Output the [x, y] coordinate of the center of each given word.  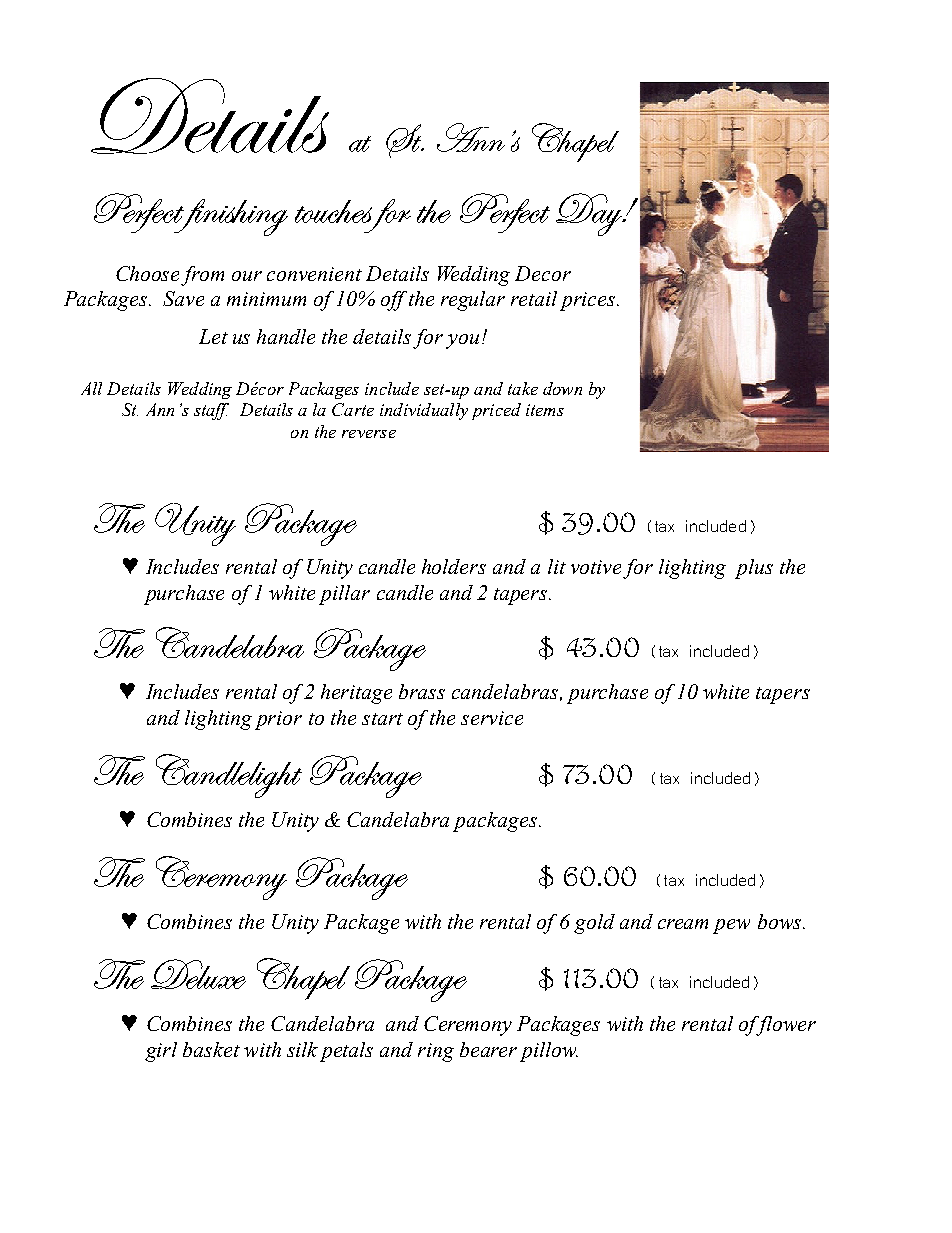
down [562, 388]
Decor [543, 273]
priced [496, 411]
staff [211, 411]
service [492, 718]
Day [590, 214]
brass [422, 691]
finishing [230, 217]
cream [683, 924]
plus [754, 569]
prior [278, 720]
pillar [344, 595]
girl [161, 1052]
